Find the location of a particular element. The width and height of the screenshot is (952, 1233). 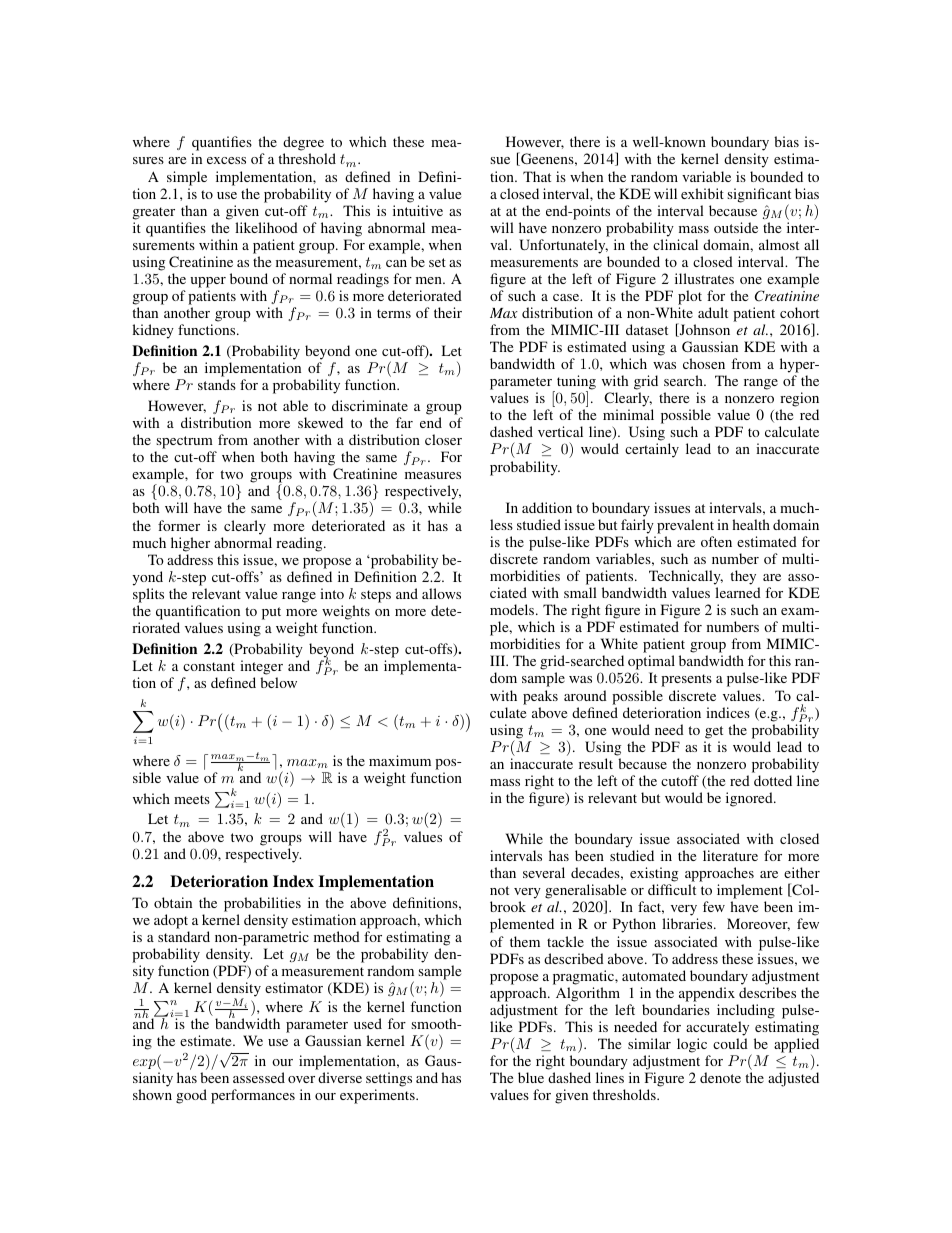

maximum is located at coordinates (400, 760).
